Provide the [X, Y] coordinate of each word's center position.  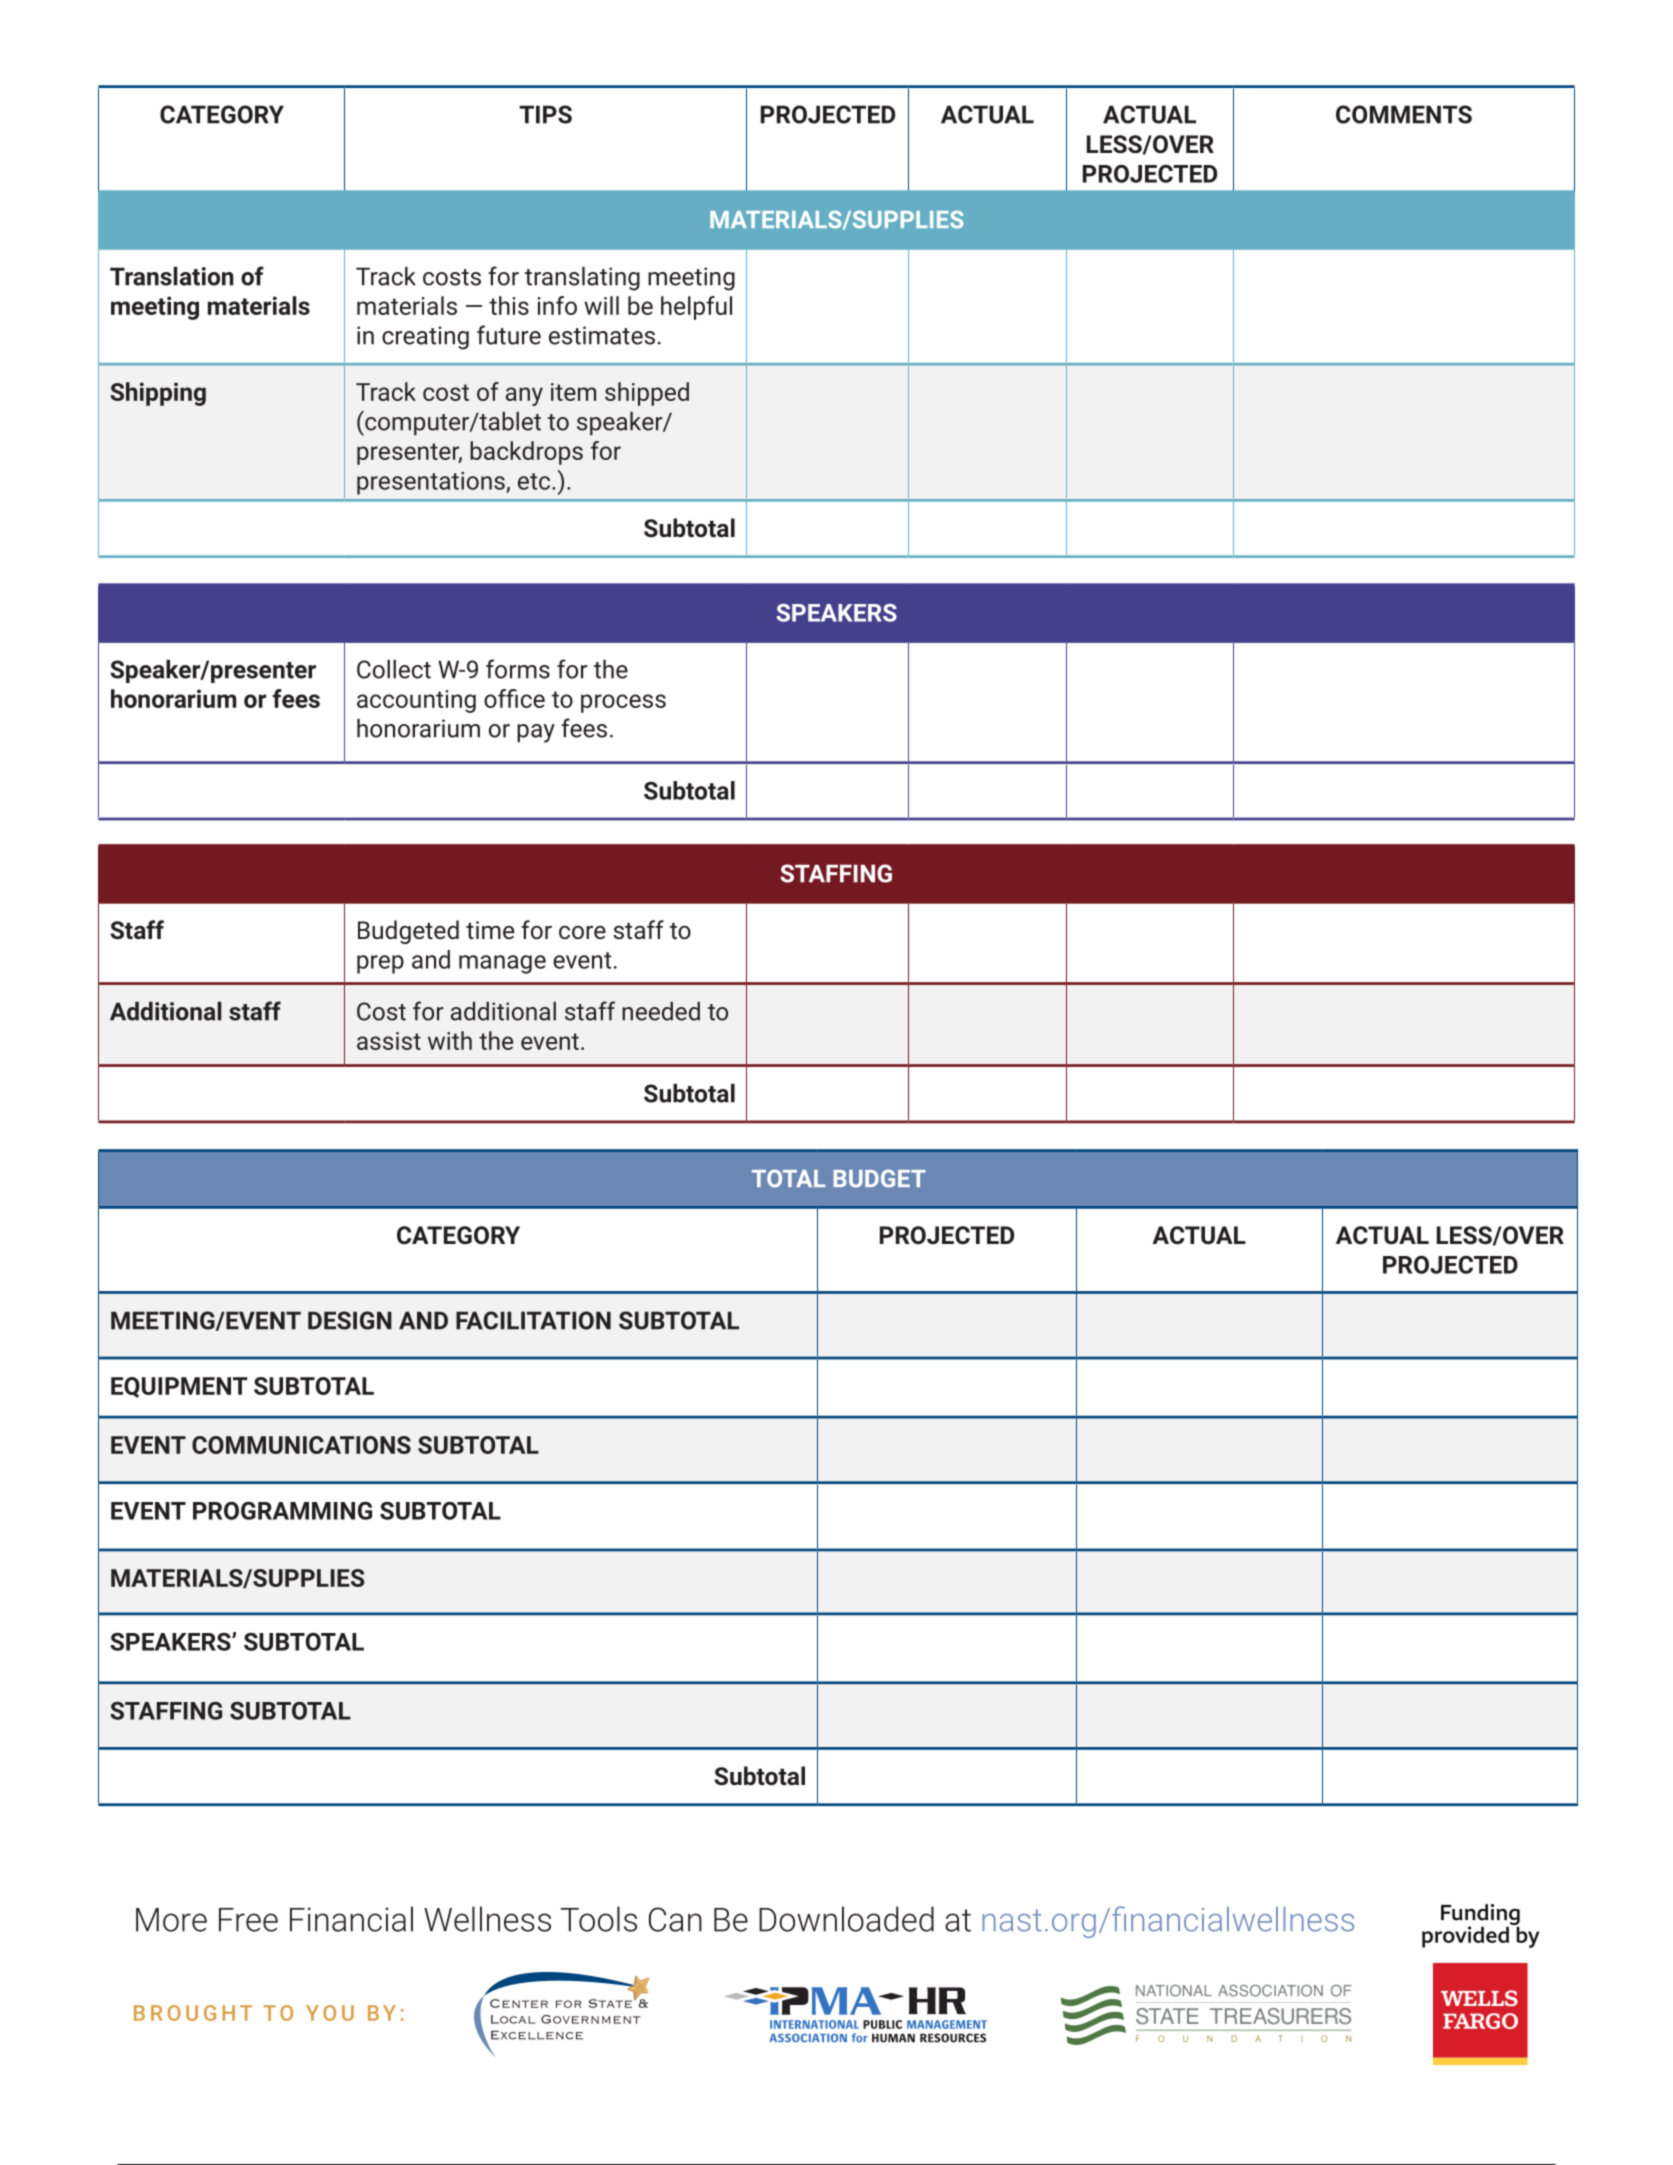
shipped [647, 394]
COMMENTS [1404, 114]
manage [502, 964]
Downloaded [846, 1919]
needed [661, 1011]
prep [380, 964]
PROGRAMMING [282, 1511]
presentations [432, 483]
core [582, 932]
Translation [172, 276]
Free [248, 1920]
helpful [696, 308]
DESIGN [350, 1320]
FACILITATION [533, 1320]
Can [675, 1919]
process [623, 703]
